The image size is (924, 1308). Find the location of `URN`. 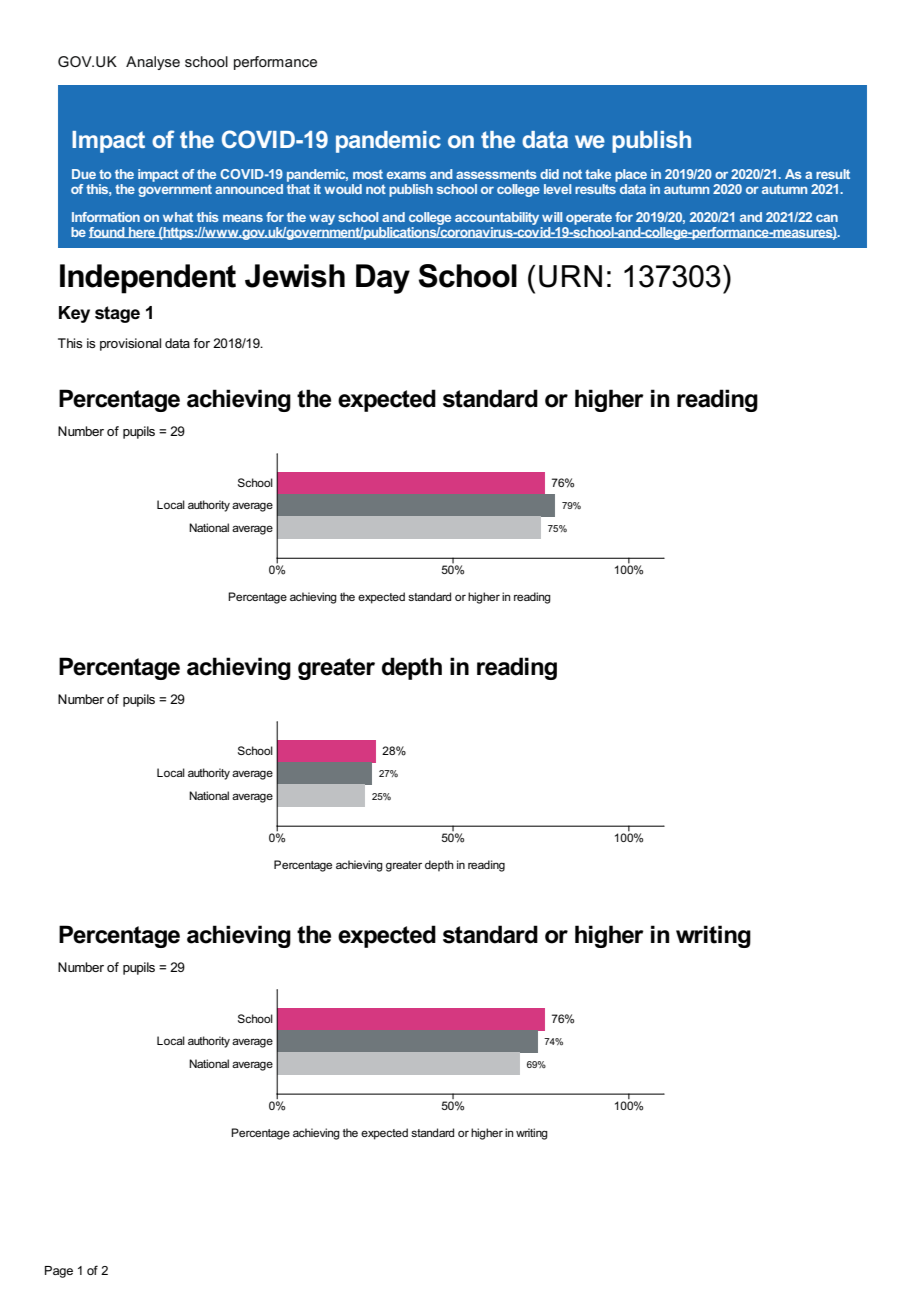

URN is located at coordinates (570, 276).
